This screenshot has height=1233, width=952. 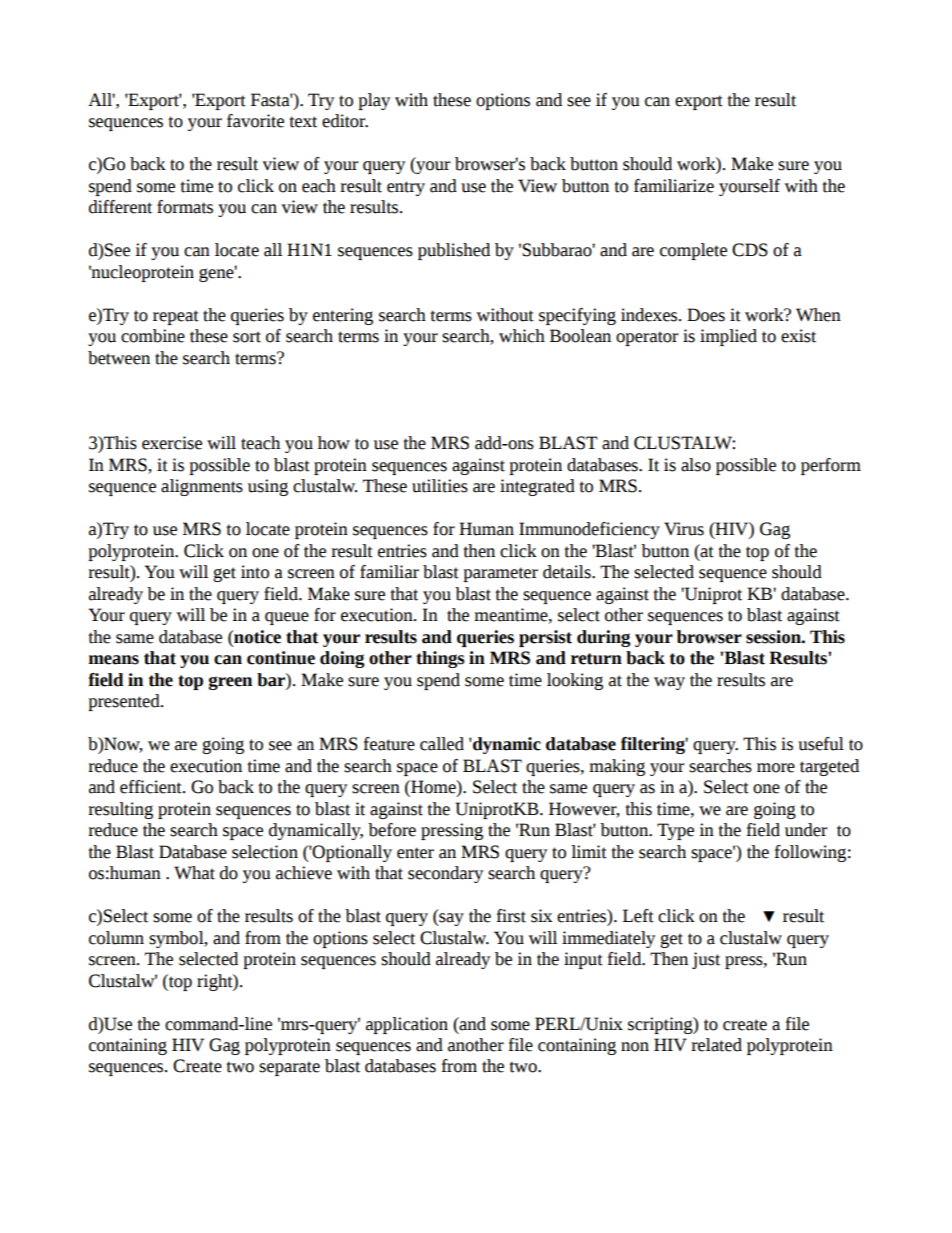 What do you see at coordinates (500, 574) in the screenshot?
I see `parameter` at bounding box center [500, 574].
